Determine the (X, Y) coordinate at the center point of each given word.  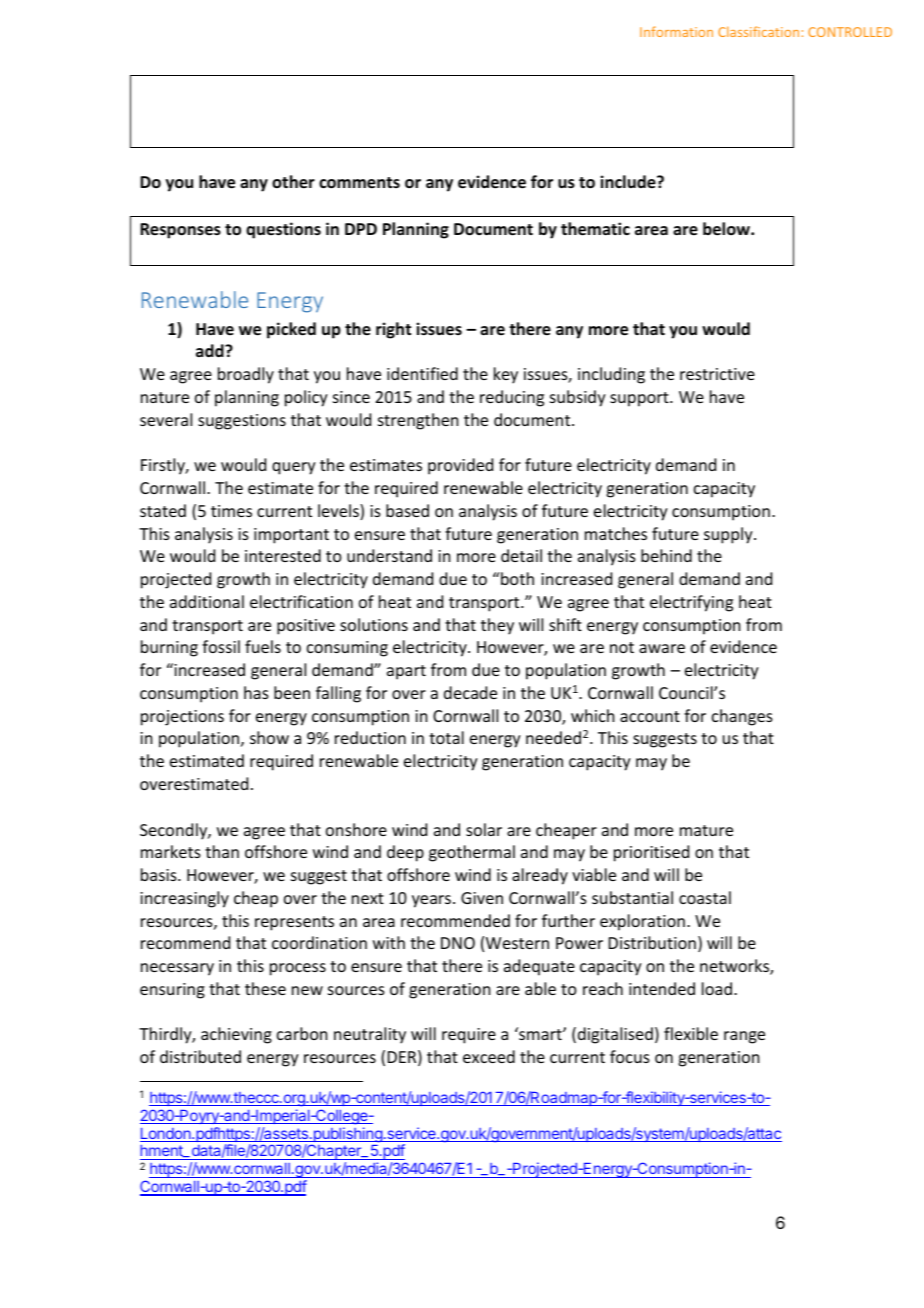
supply (729, 535)
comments (359, 183)
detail (521, 555)
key (506, 375)
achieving (236, 1035)
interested (283, 555)
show (269, 737)
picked (291, 330)
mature (706, 830)
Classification (758, 31)
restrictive (717, 374)
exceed (489, 1056)
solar (484, 829)
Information (676, 31)
